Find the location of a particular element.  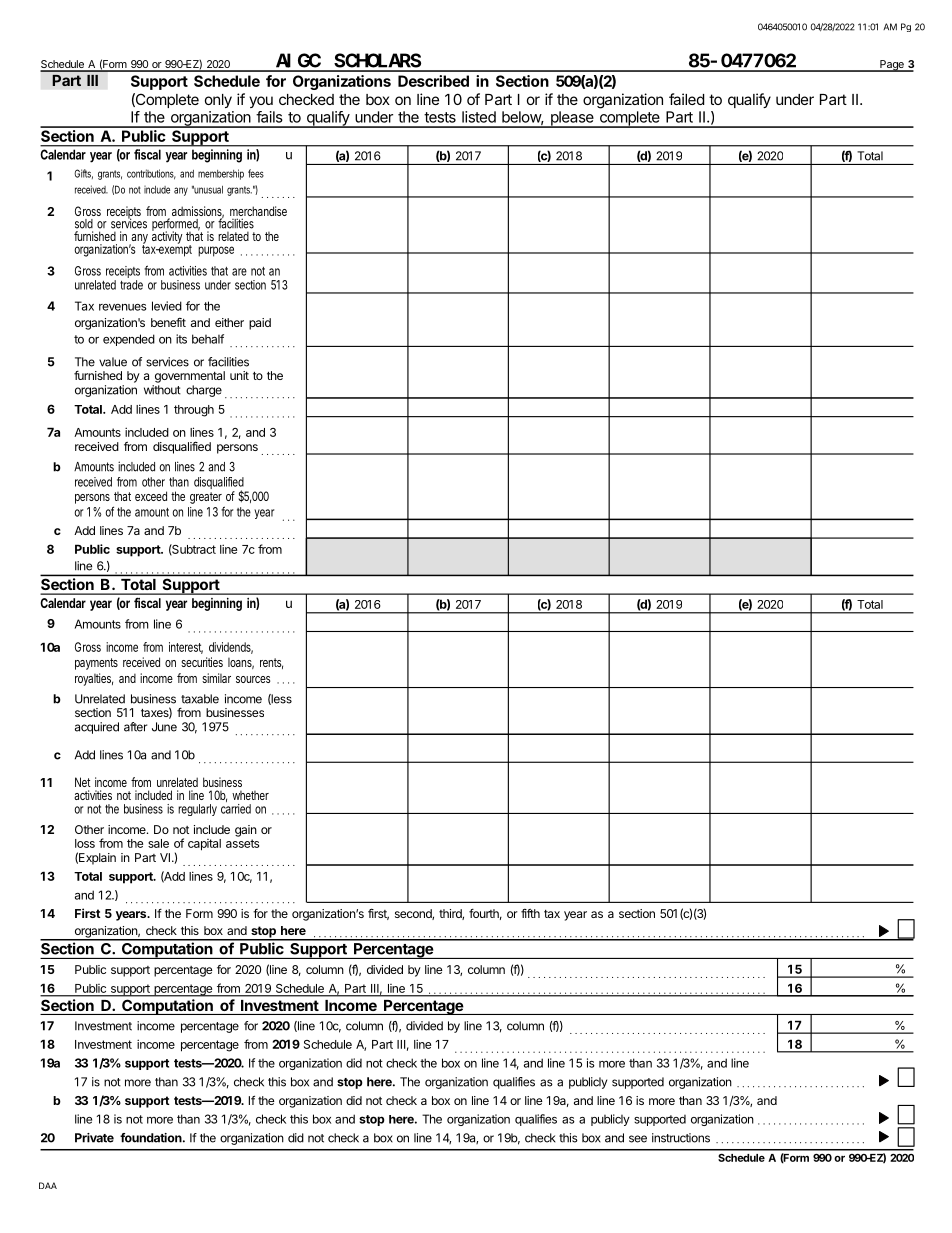

instructions is located at coordinates (681, 1138).
